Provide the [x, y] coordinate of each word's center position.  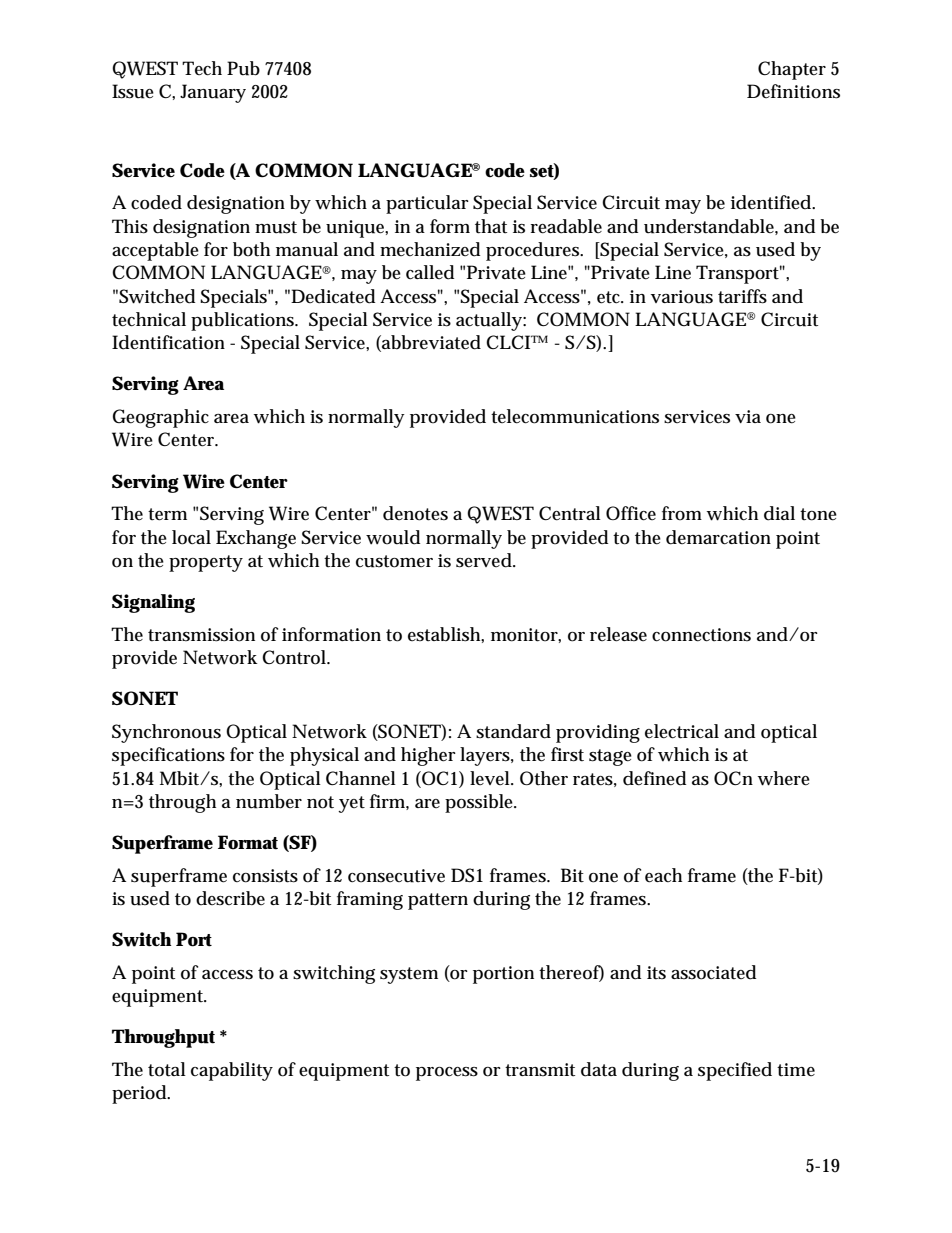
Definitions [793, 91]
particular [427, 204]
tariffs [742, 296]
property [206, 563]
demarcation [718, 537]
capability [232, 1071]
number [269, 801]
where [784, 778]
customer [394, 561]
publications [242, 321]
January [213, 93]
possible [479, 803]
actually [489, 321]
